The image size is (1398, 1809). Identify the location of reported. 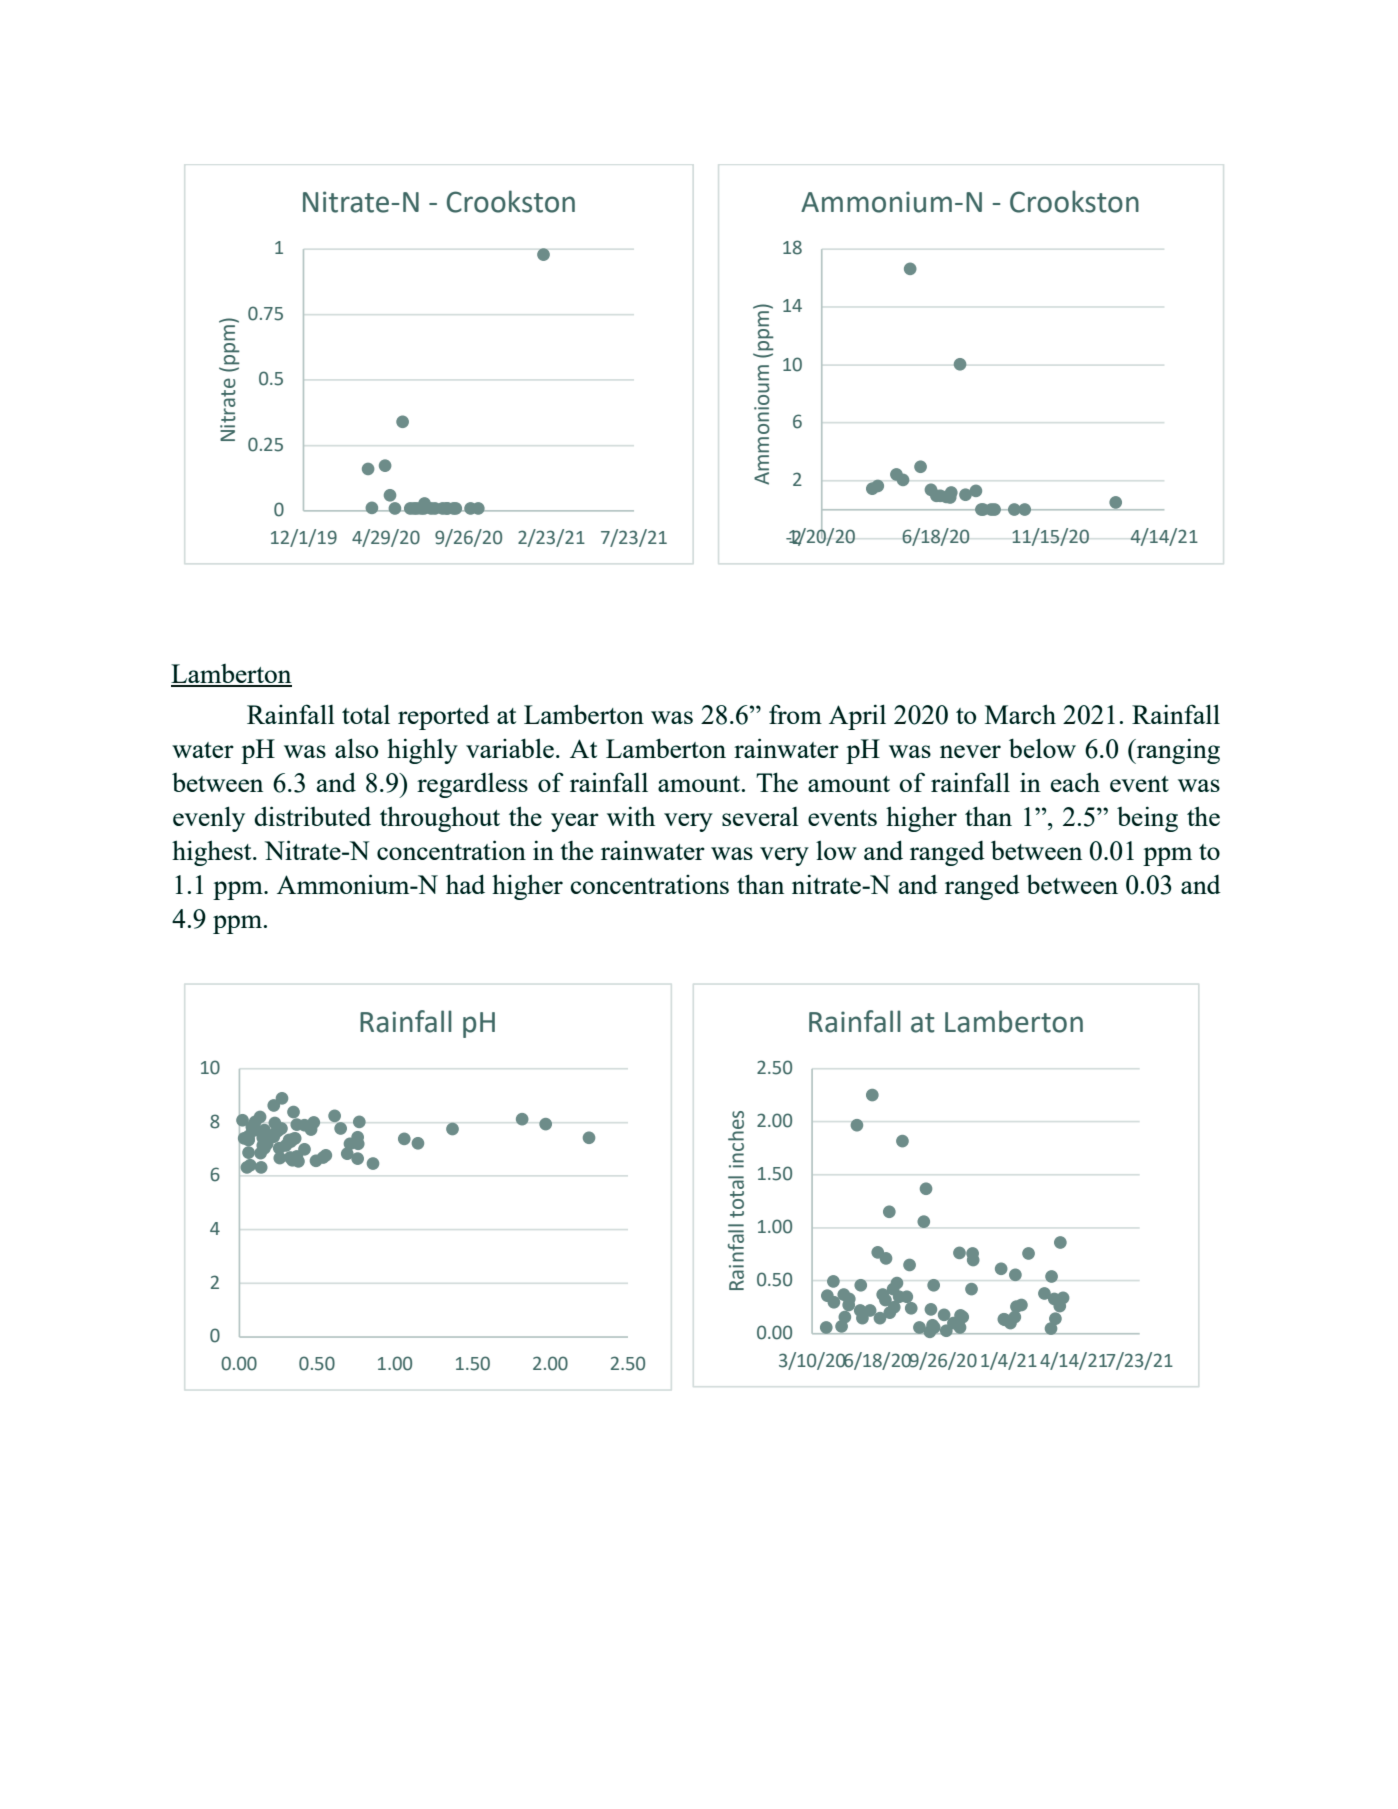
(444, 717).
